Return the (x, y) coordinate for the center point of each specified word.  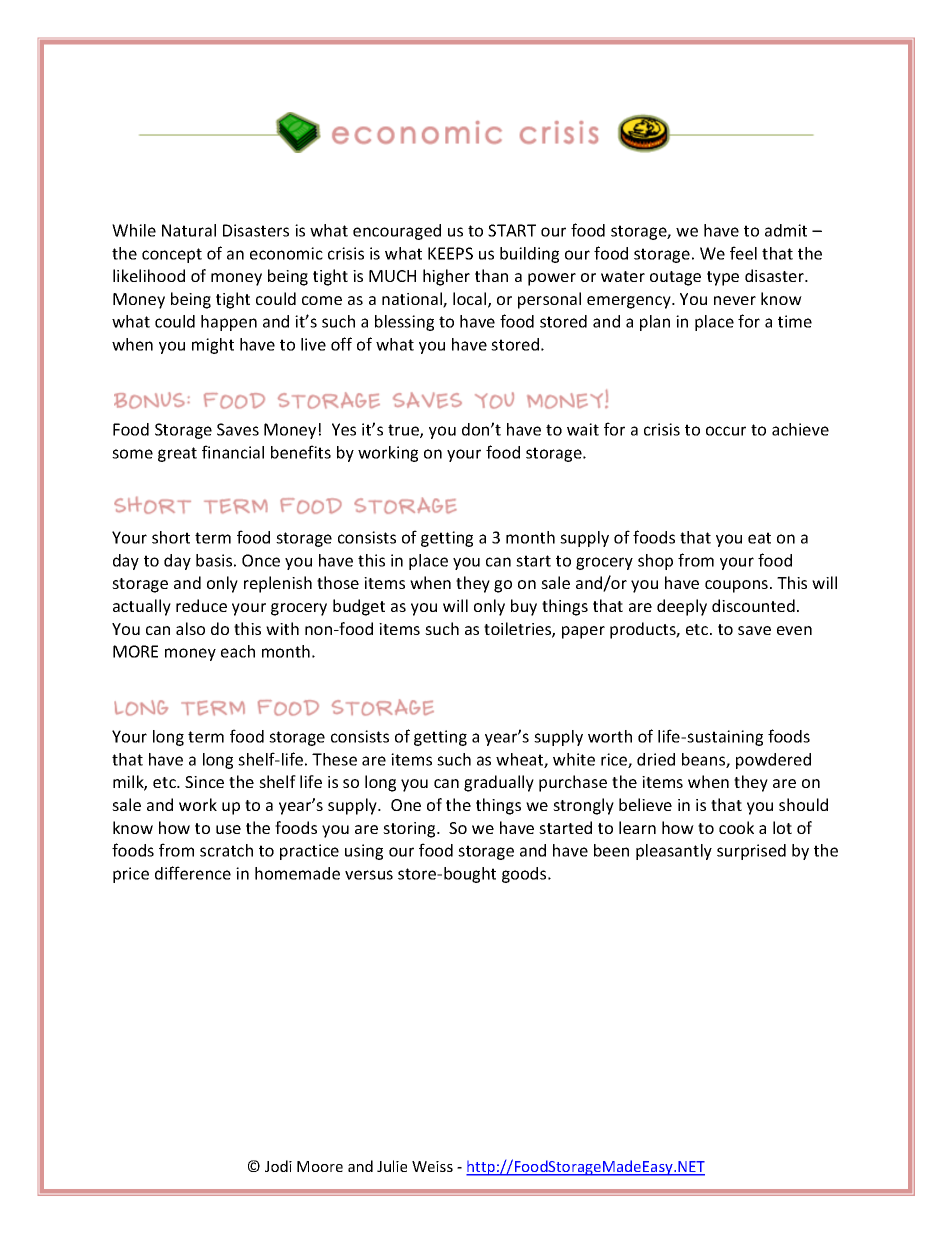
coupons (736, 586)
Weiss (432, 1166)
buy (524, 607)
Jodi (278, 1166)
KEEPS (450, 253)
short (171, 537)
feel (743, 253)
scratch (226, 850)
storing (410, 830)
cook (736, 827)
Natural (189, 230)
